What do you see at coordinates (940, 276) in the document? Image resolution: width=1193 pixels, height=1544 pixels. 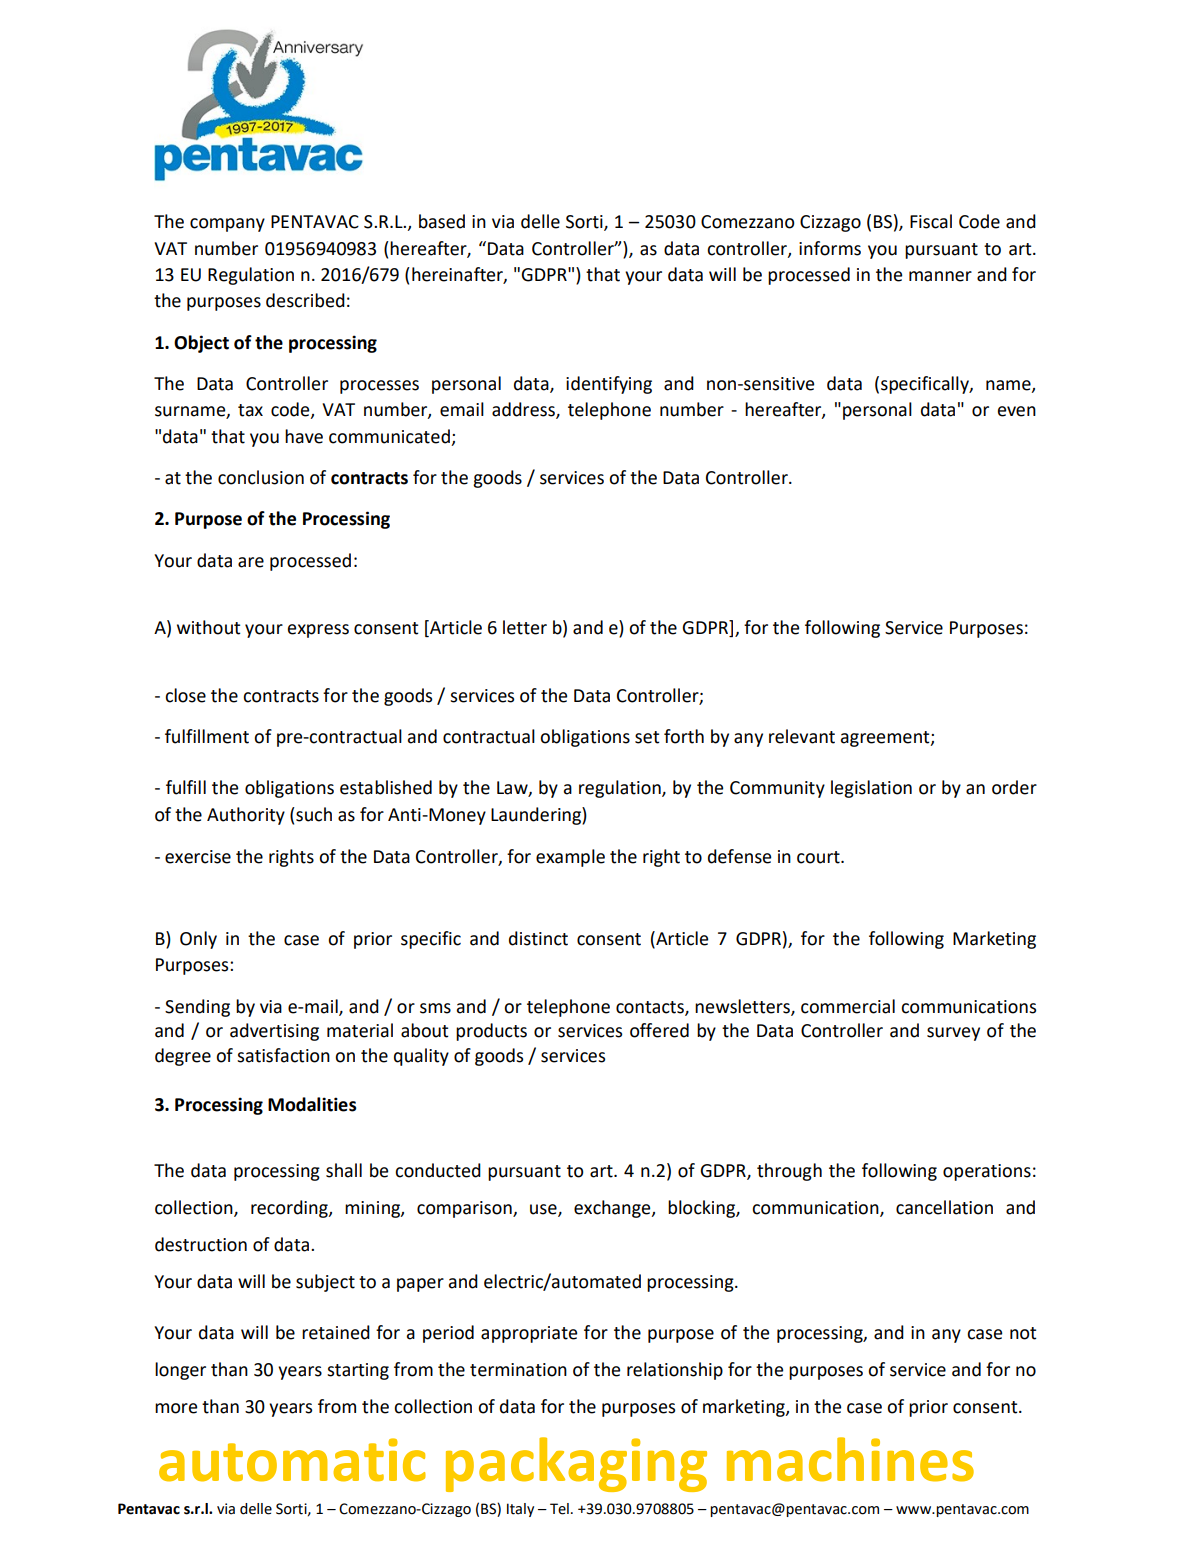 I see `manner` at bounding box center [940, 276].
